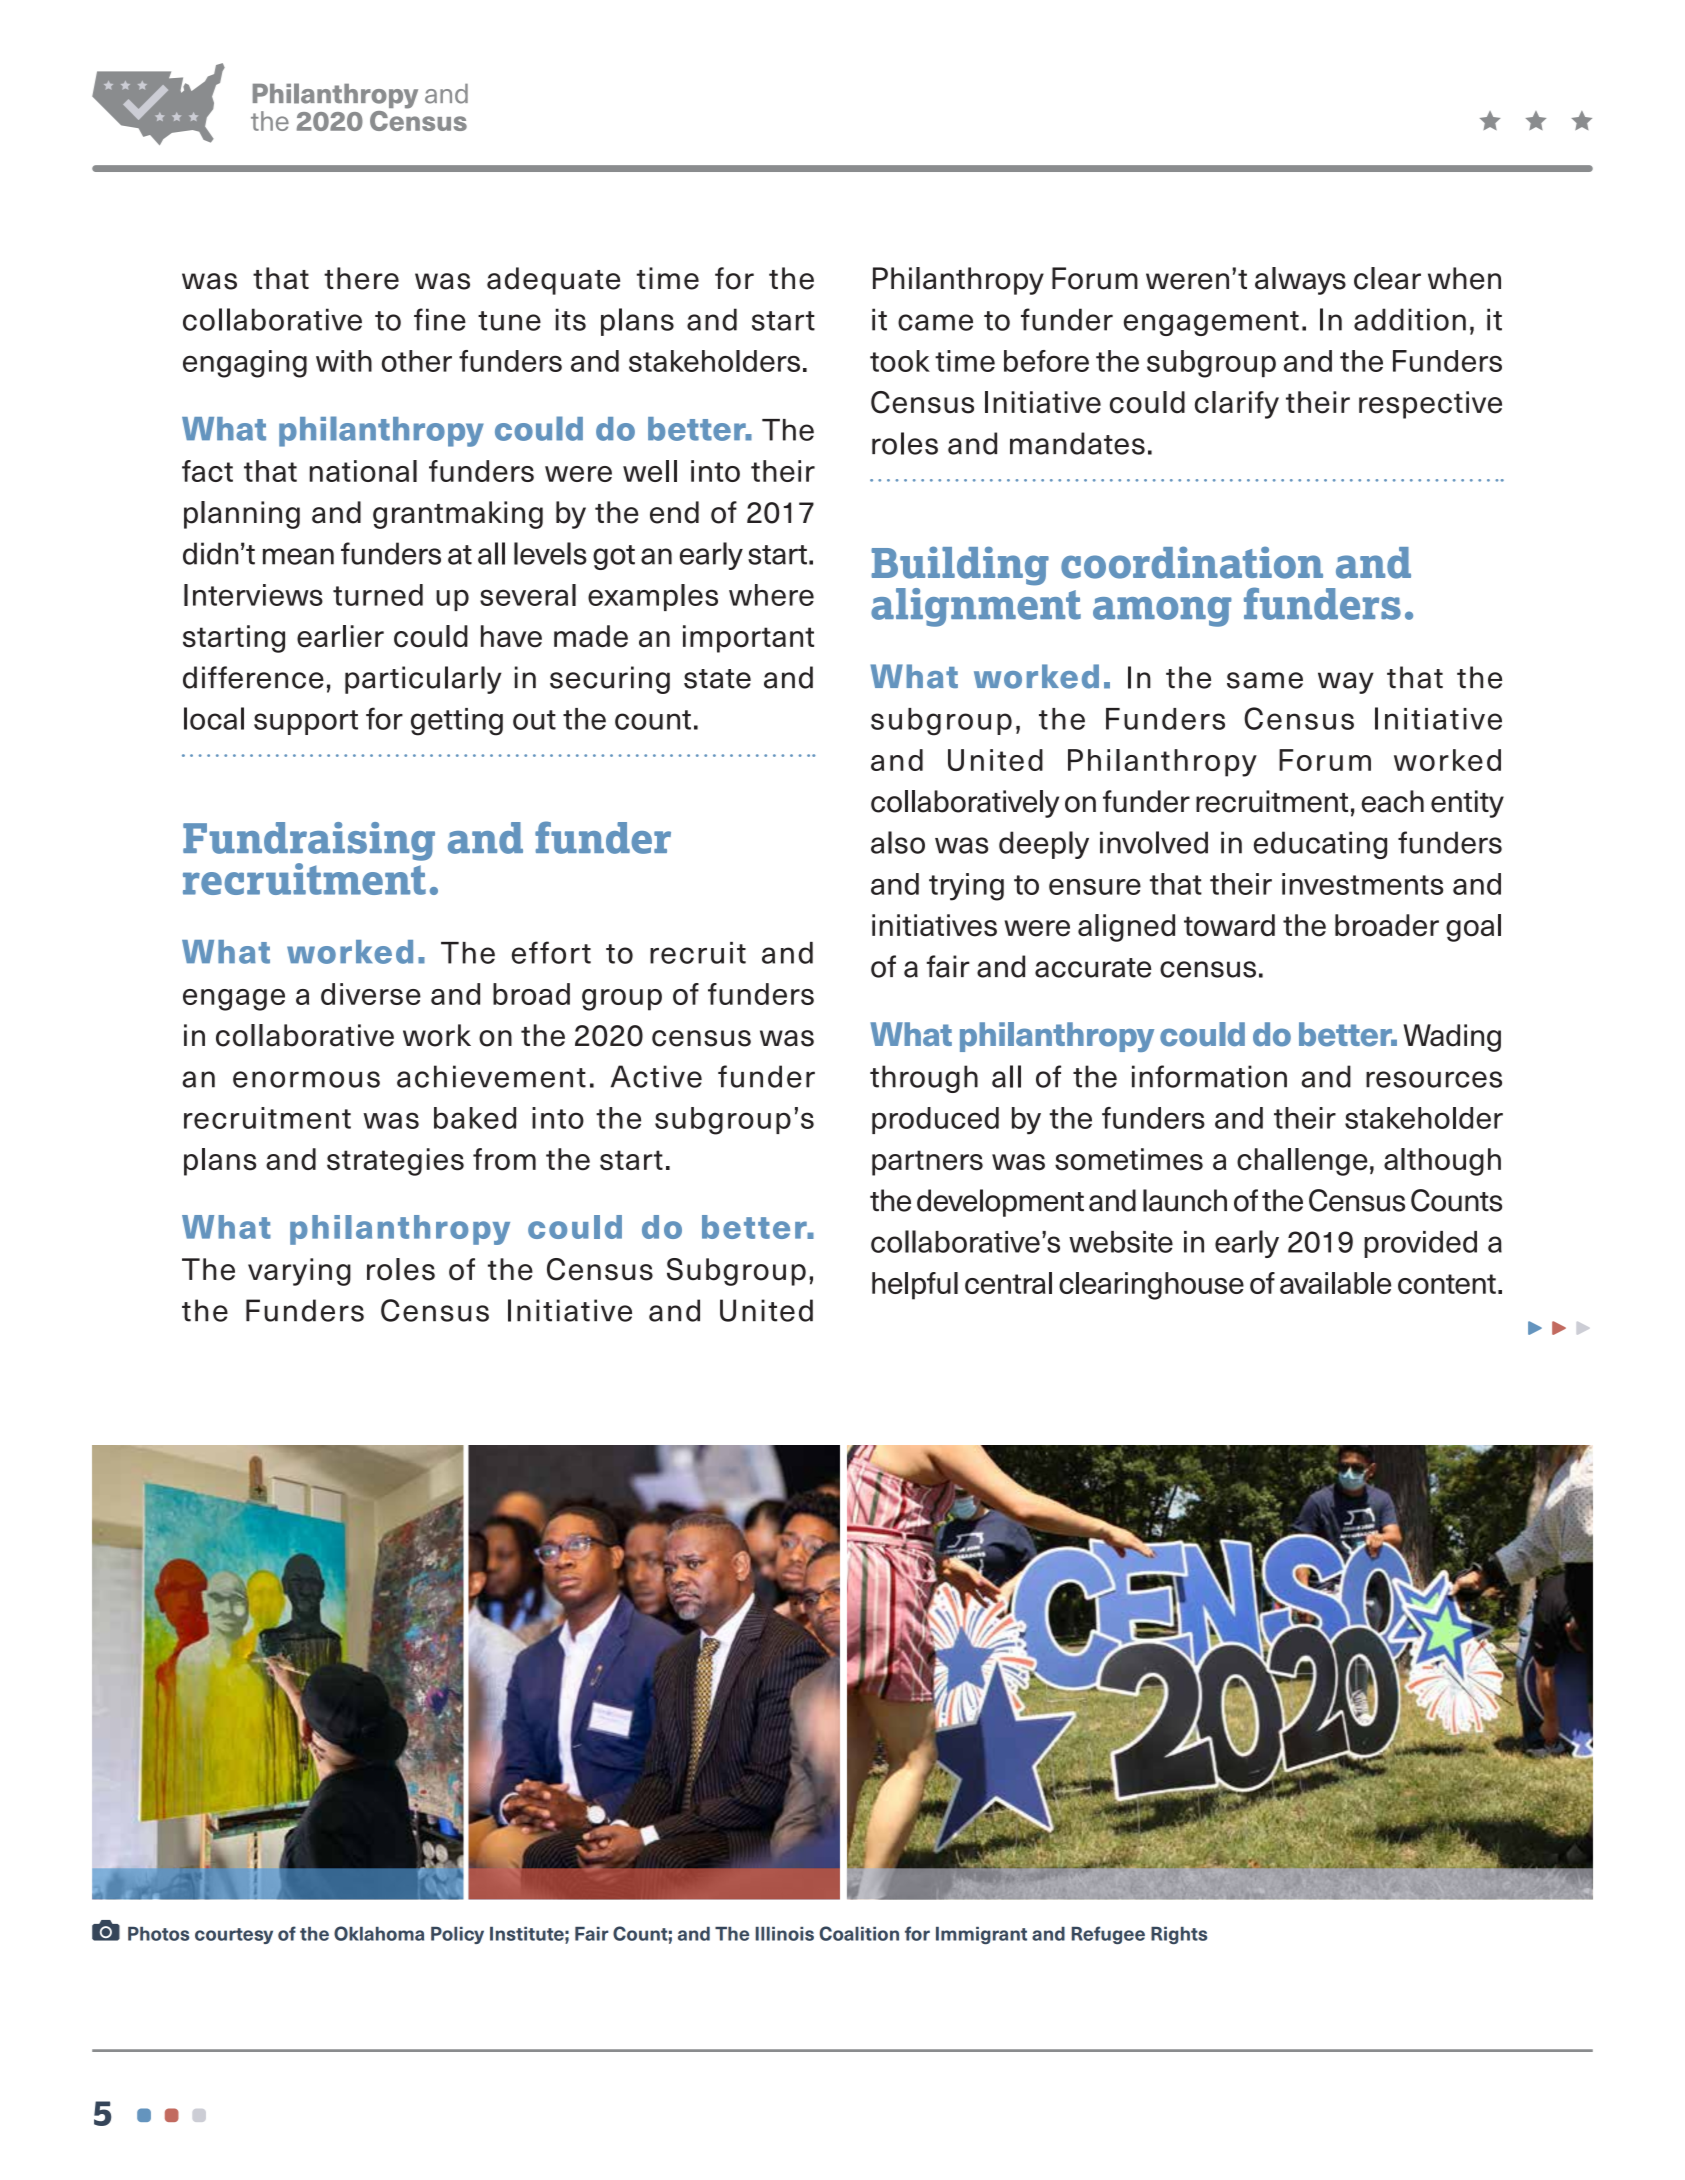 The height and width of the page is (2180, 1685). What do you see at coordinates (1300, 281) in the page?
I see `always` at bounding box center [1300, 281].
